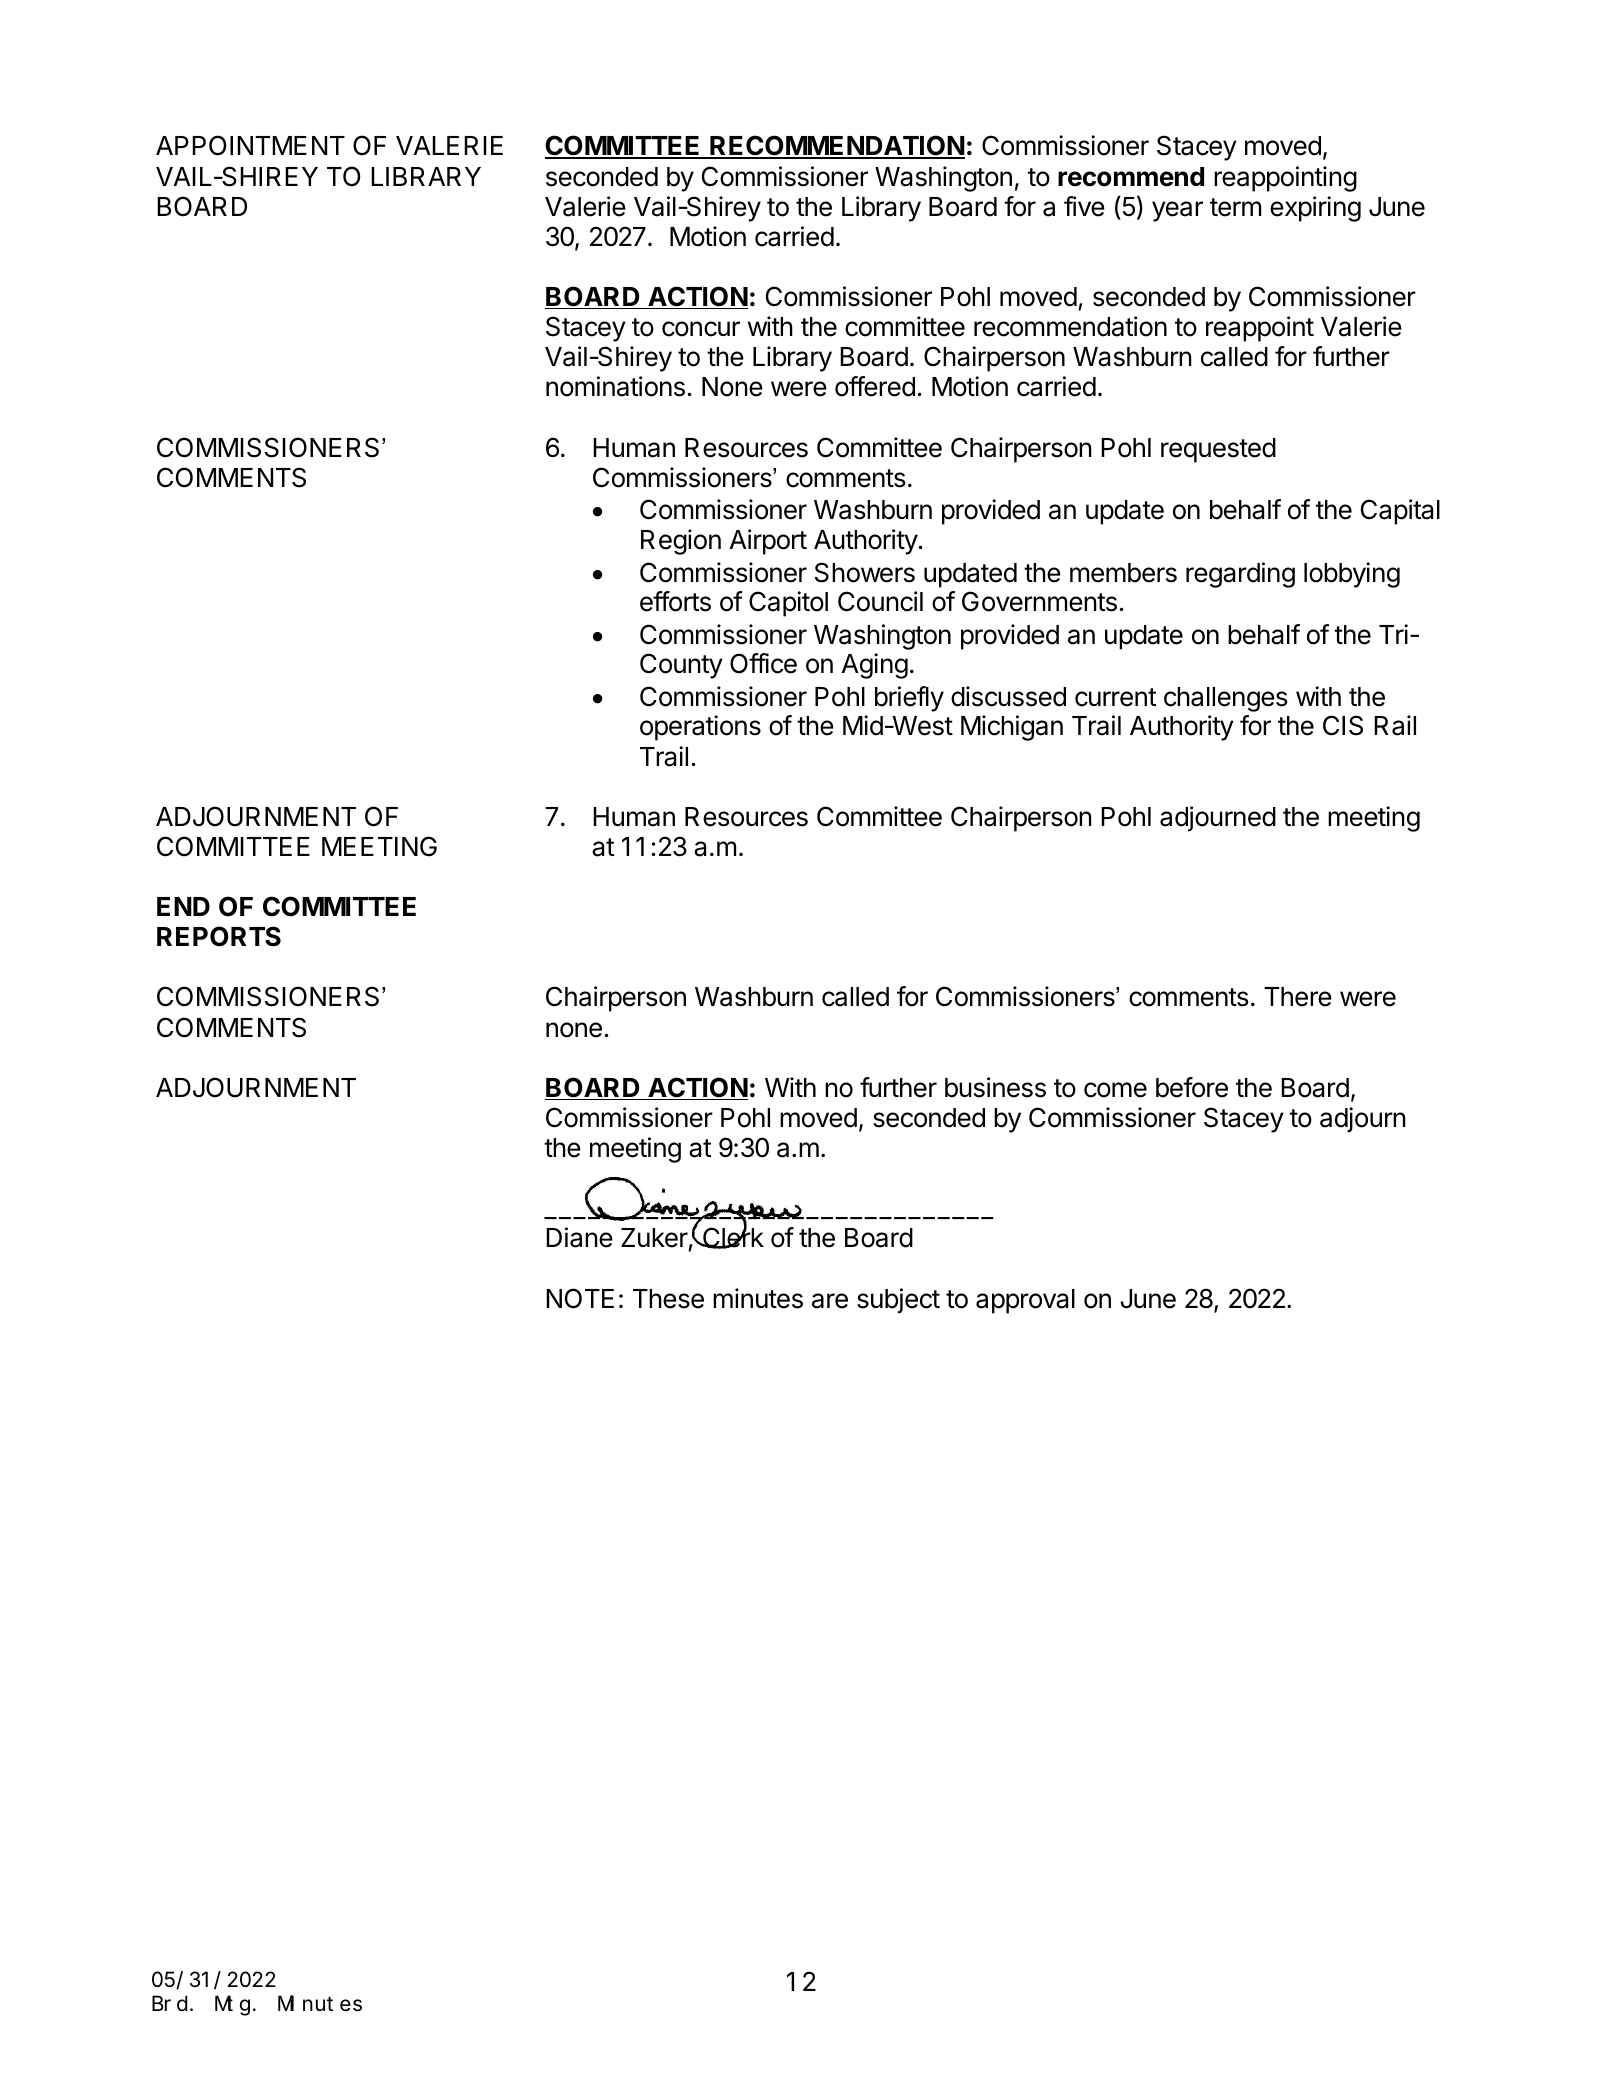 The width and height of the document is (1603, 2074). What do you see at coordinates (219, 936) in the document?
I see `REPORTS` at bounding box center [219, 936].
